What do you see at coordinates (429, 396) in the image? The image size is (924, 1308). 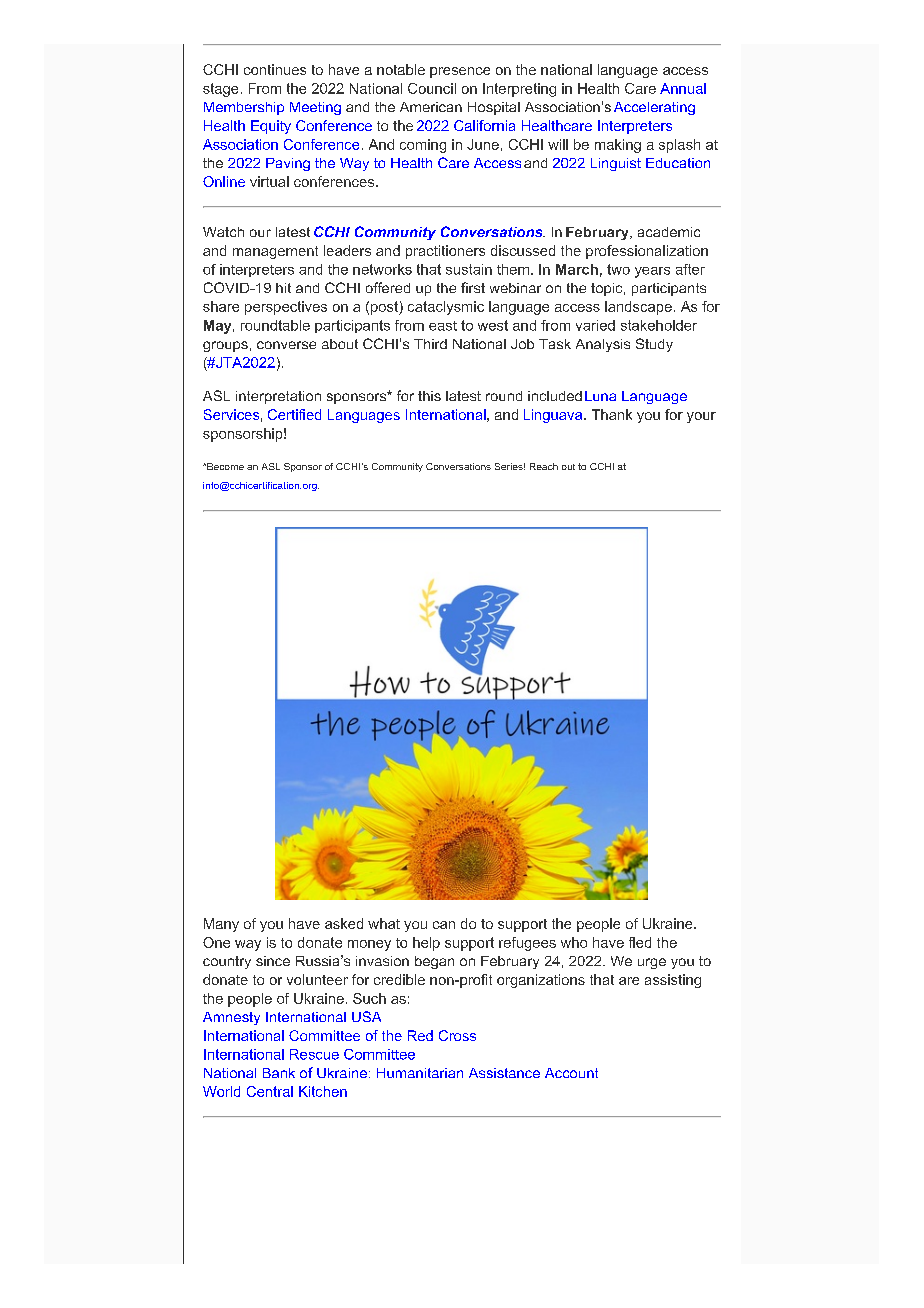 I see `this` at bounding box center [429, 396].
